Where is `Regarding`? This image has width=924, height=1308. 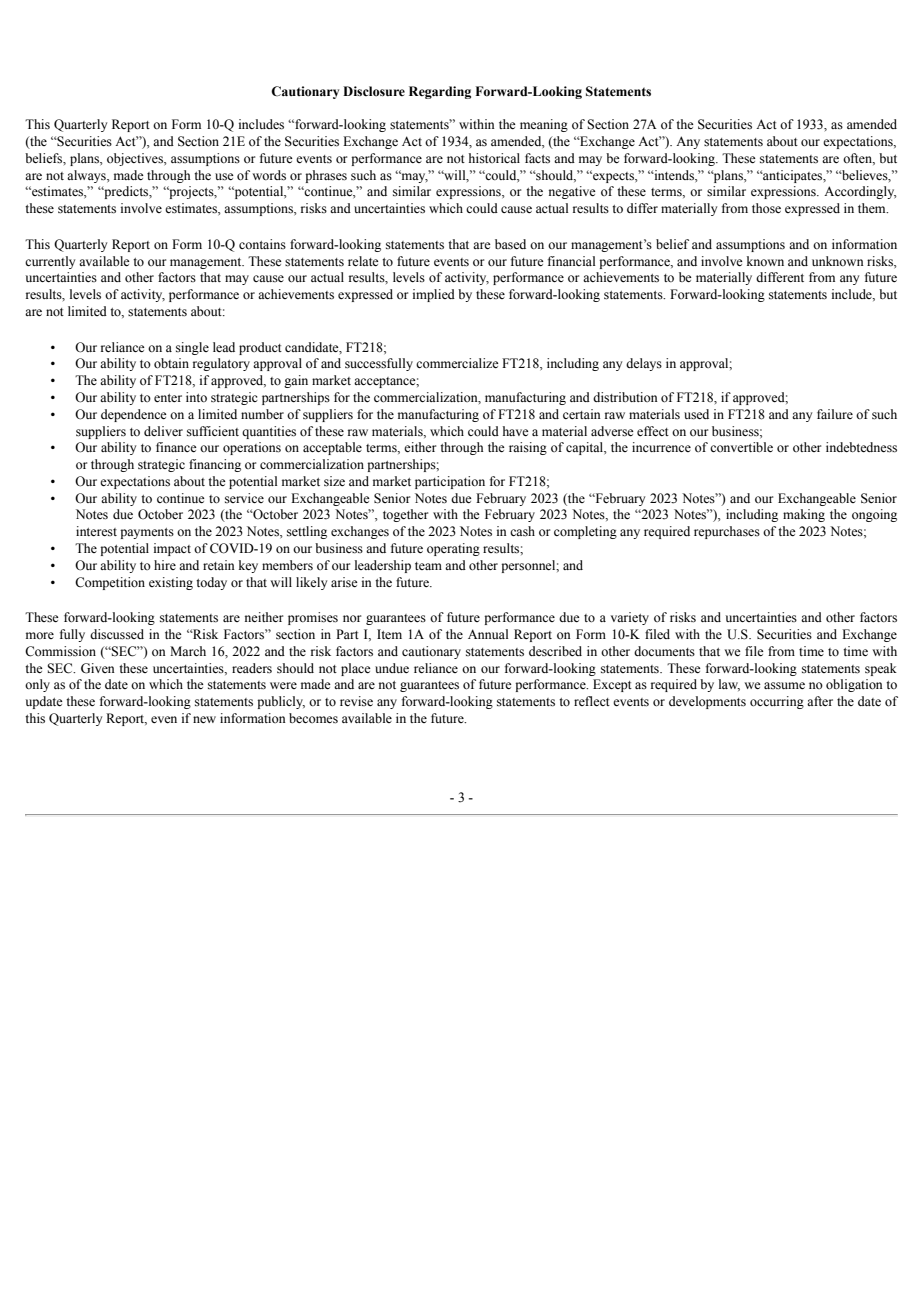 Regarding is located at coordinates (440, 92).
